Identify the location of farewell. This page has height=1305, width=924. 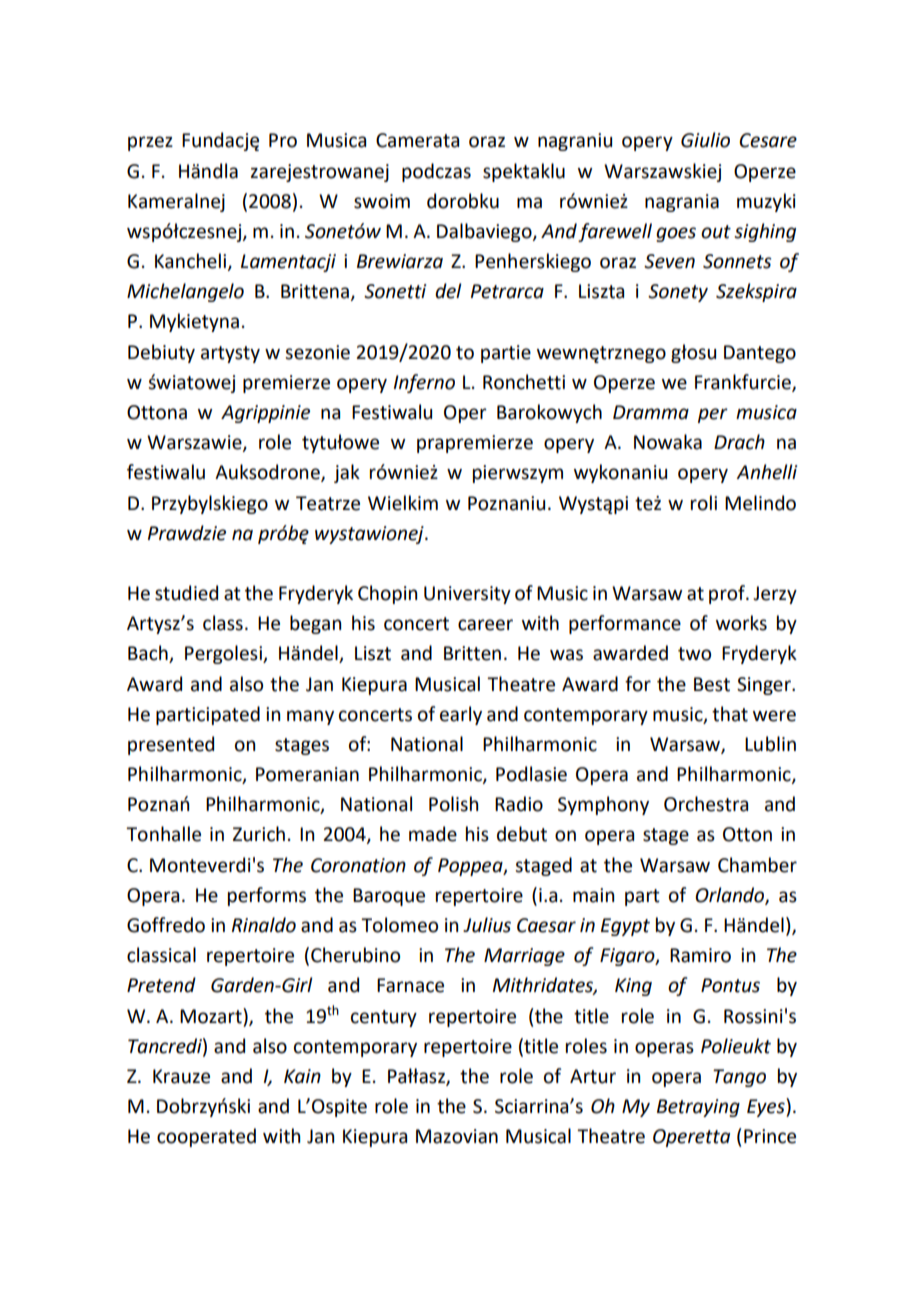
(615, 232).
